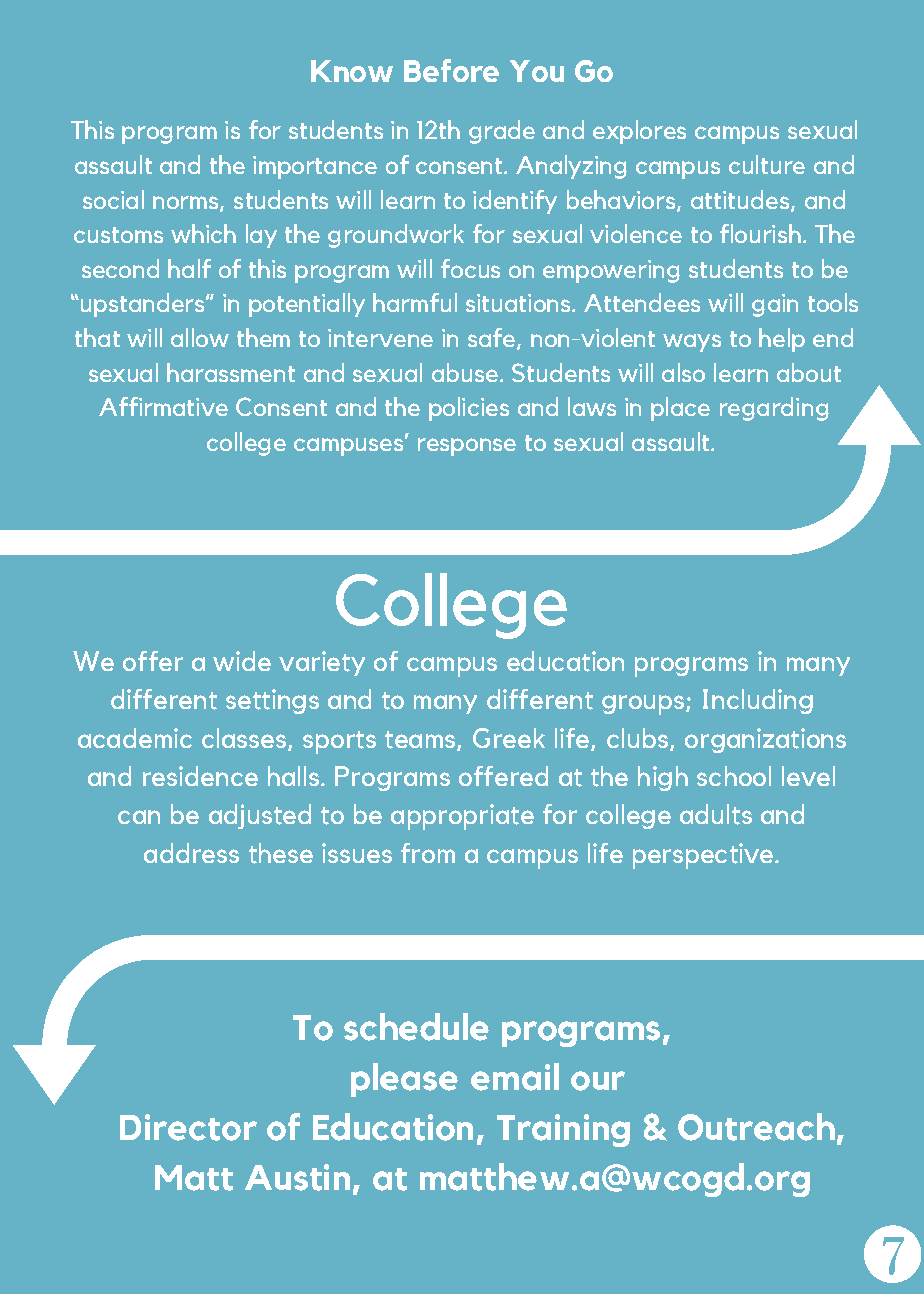 The height and width of the screenshot is (1294, 924). What do you see at coordinates (767, 164) in the screenshot?
I see `culture` at bounding box center [767, 164].
